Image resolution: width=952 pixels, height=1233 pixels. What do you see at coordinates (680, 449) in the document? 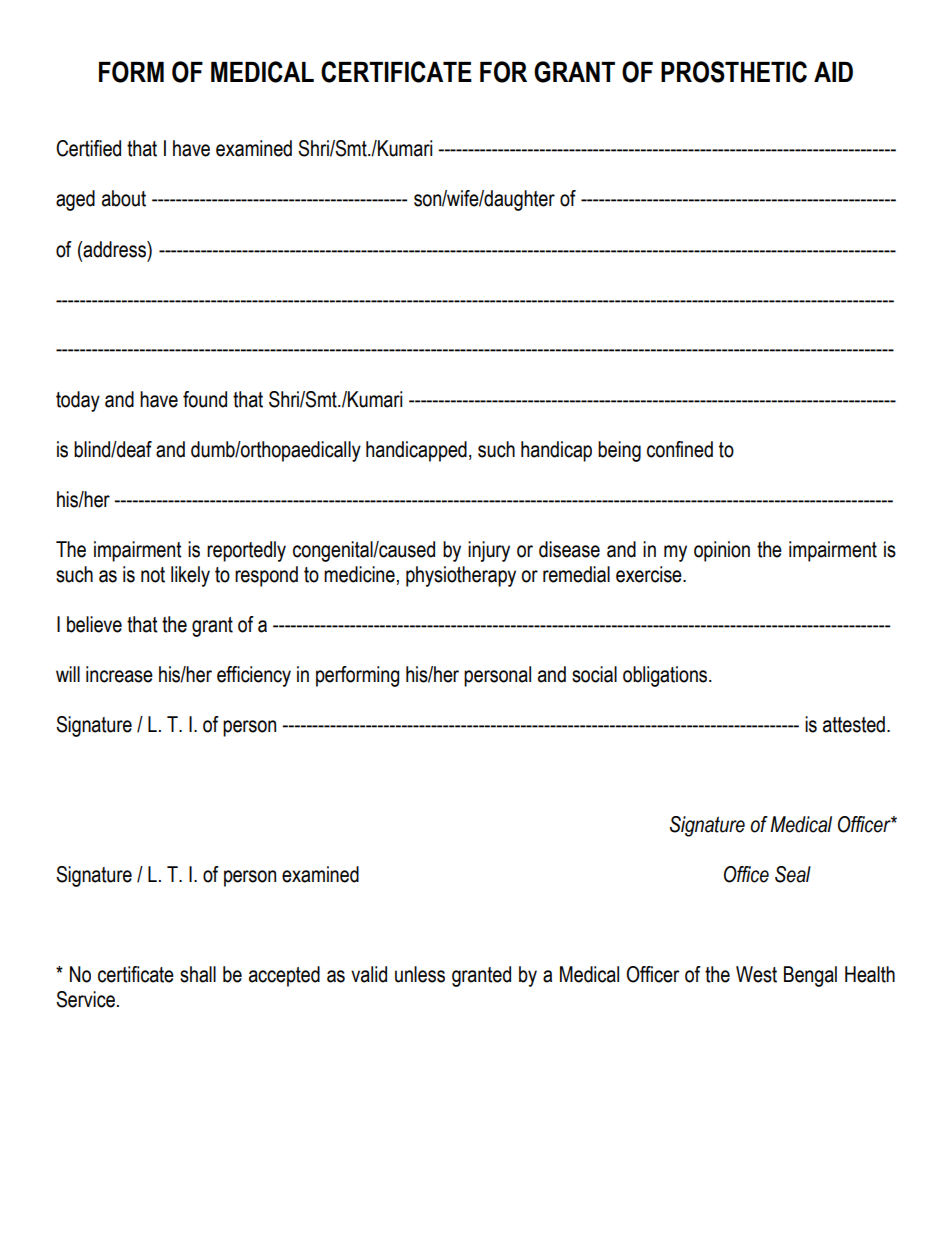
I see `confined` at bounding box center [680, 449].
